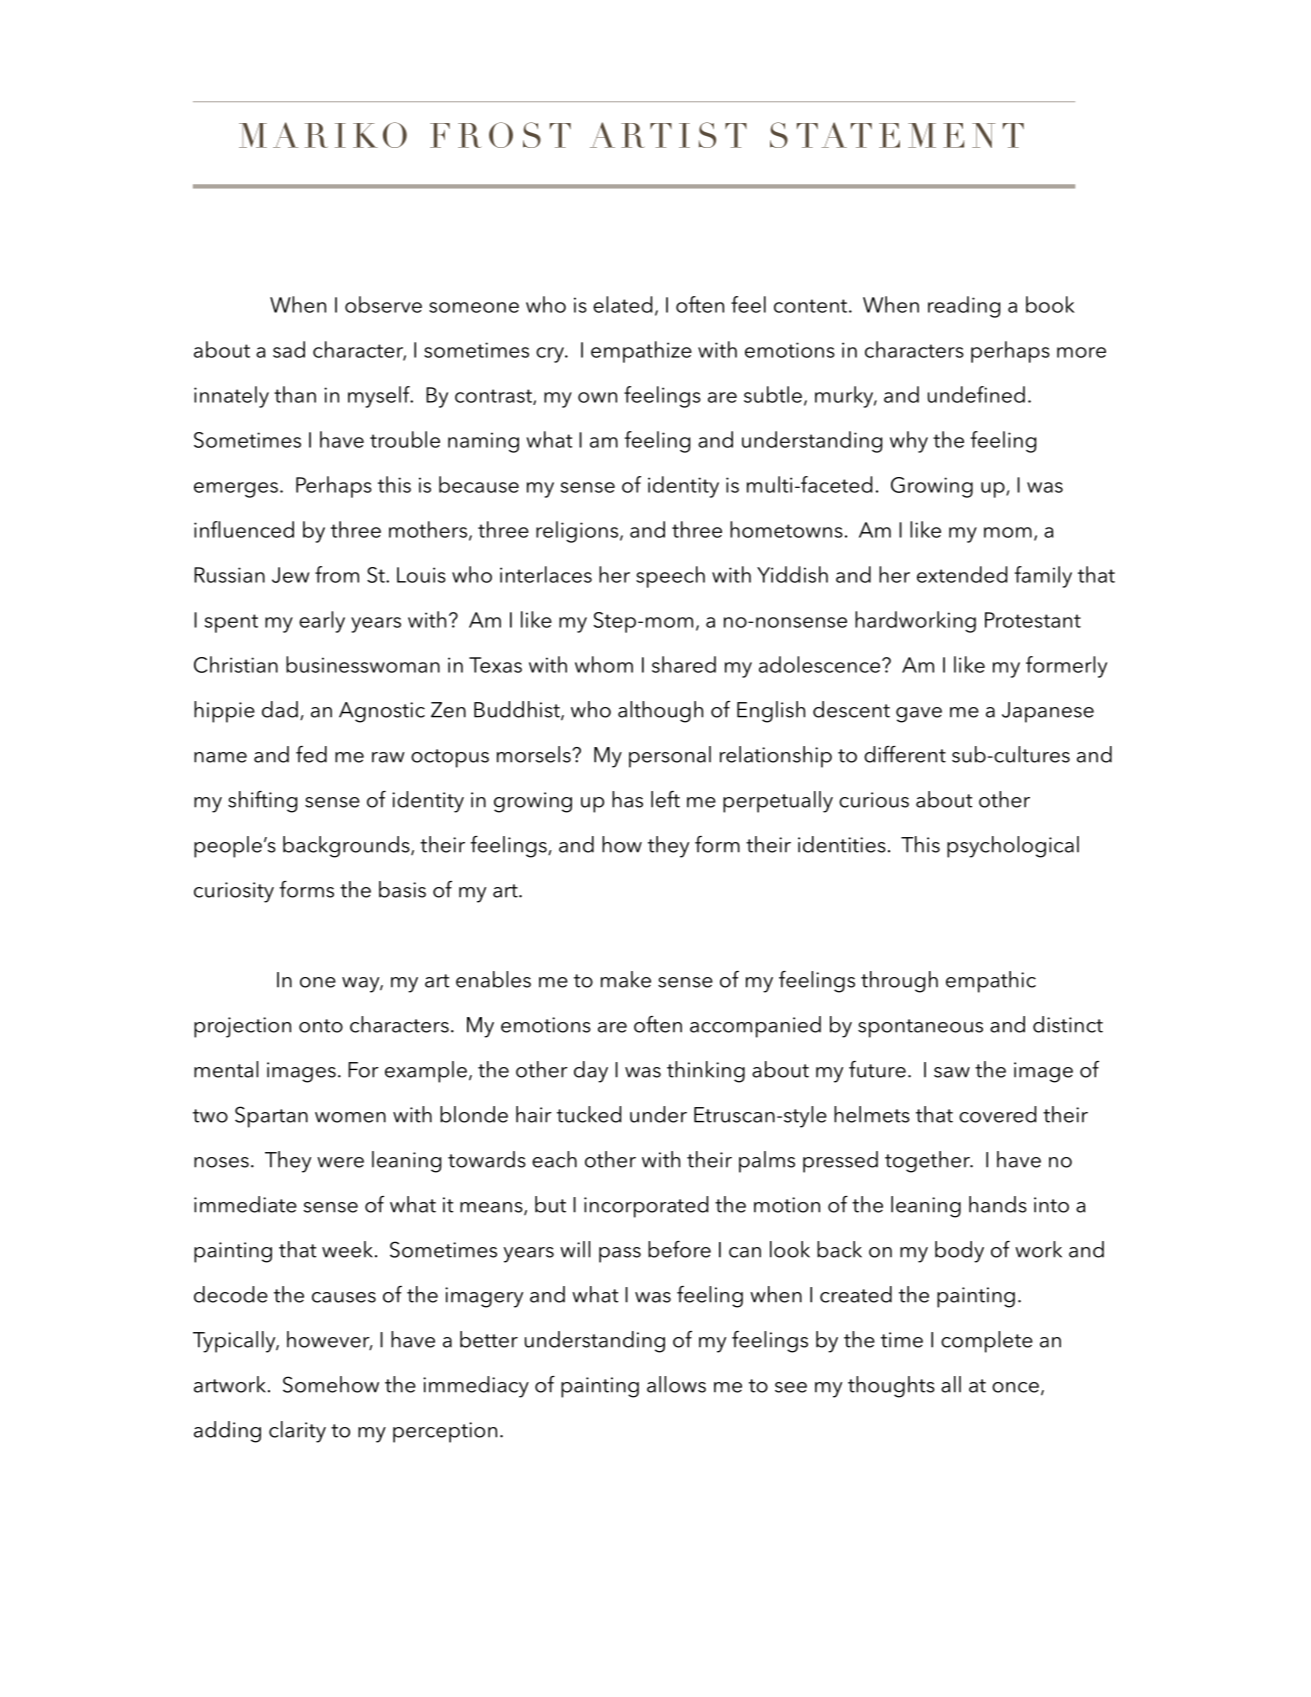 The height and width of the image is (1697, 1311). Describe the element at coordinates (402, 889) in the image. I see `basis` at that location.
